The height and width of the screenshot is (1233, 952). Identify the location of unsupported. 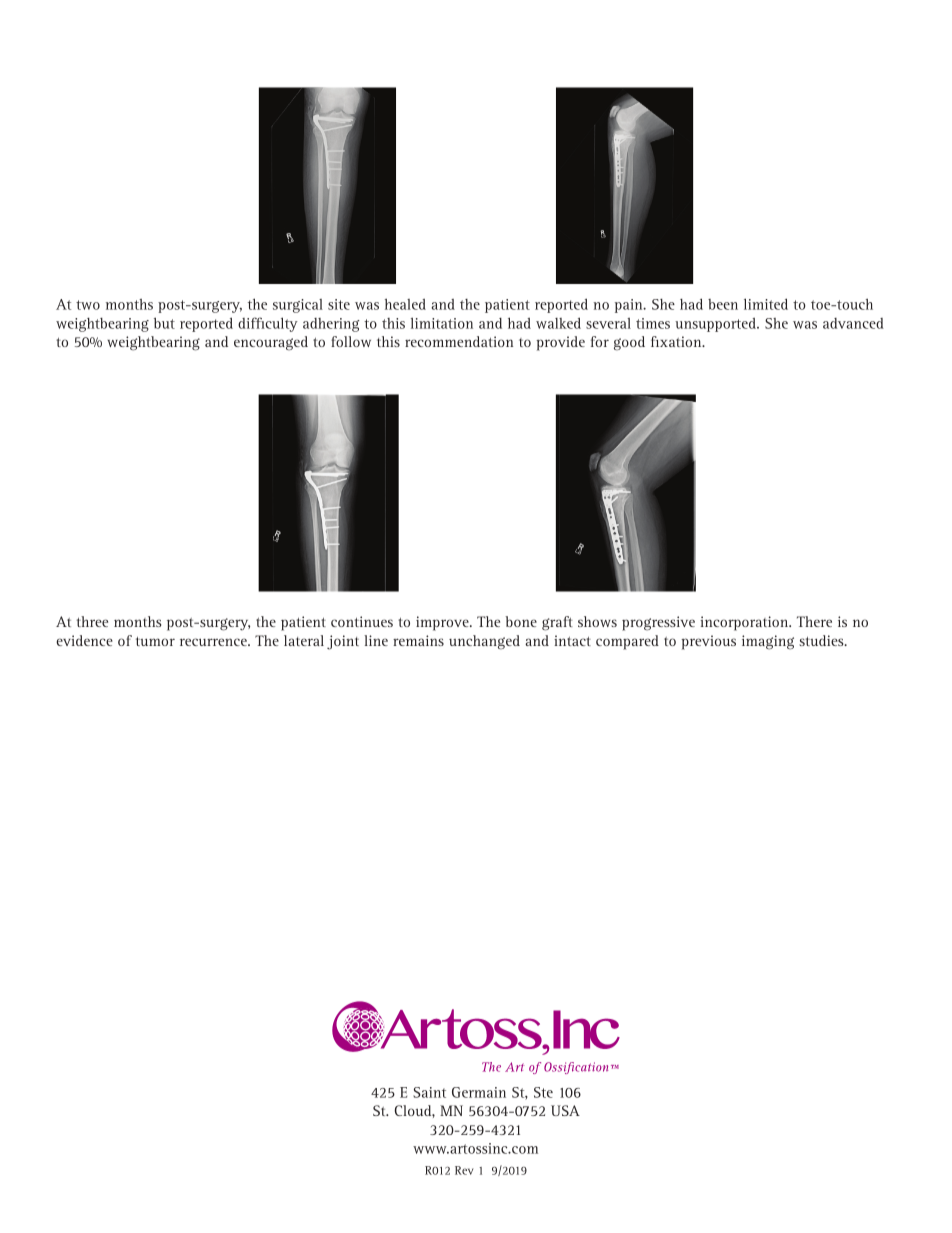
(716, 325).
